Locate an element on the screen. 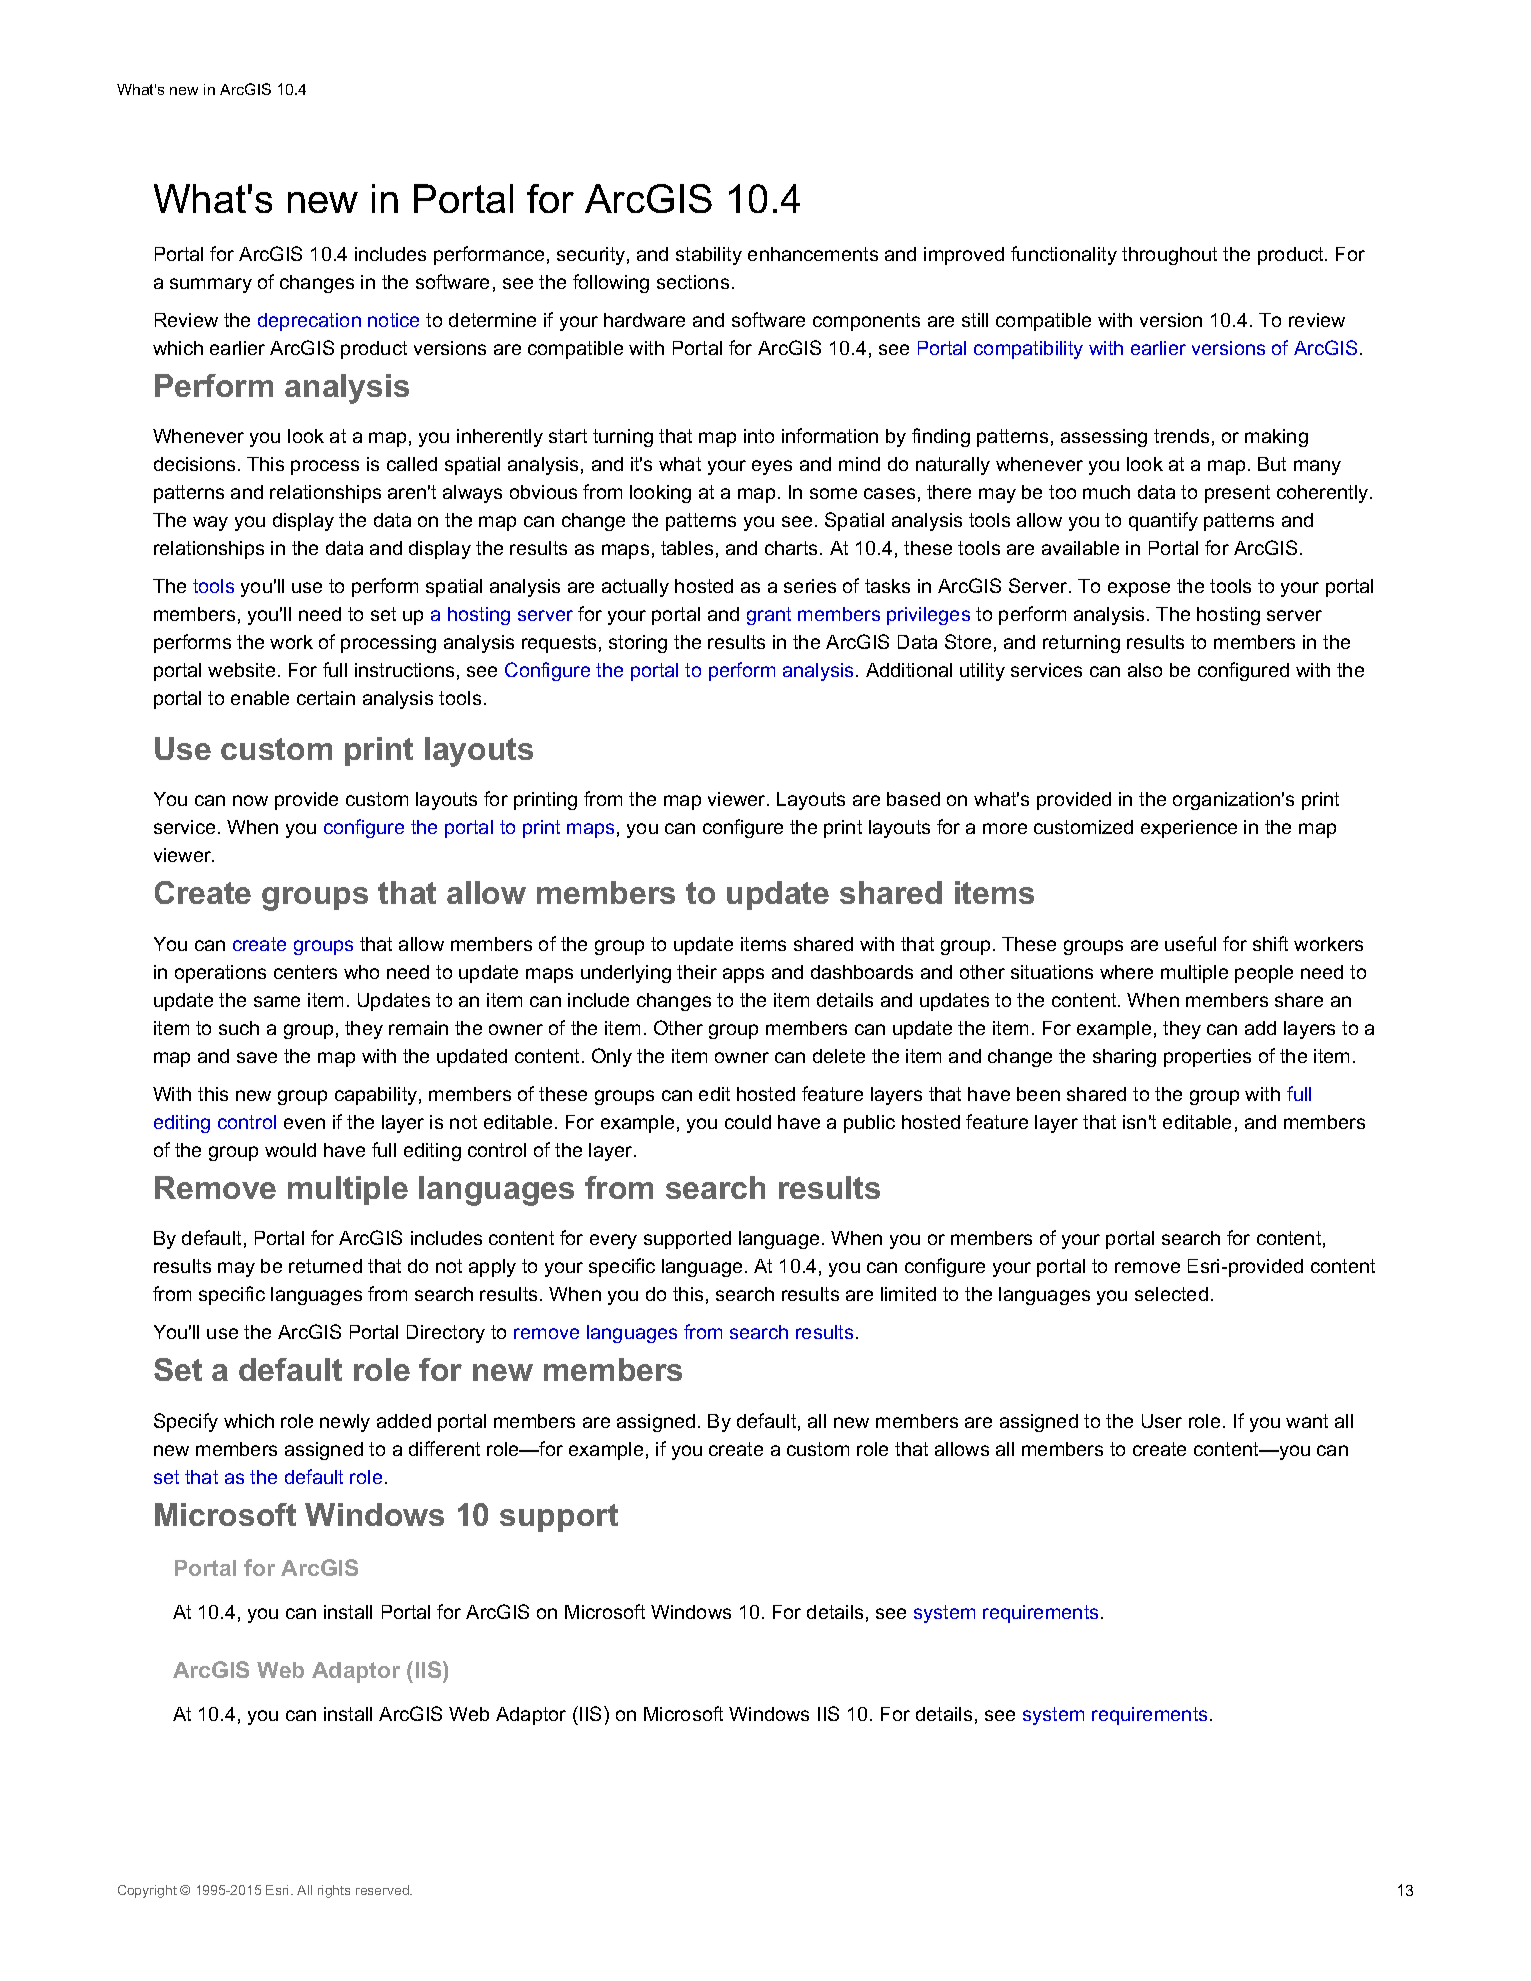 This screenshot has height=1981, width=1531. deprecation is located at coordinates (309, 322).
